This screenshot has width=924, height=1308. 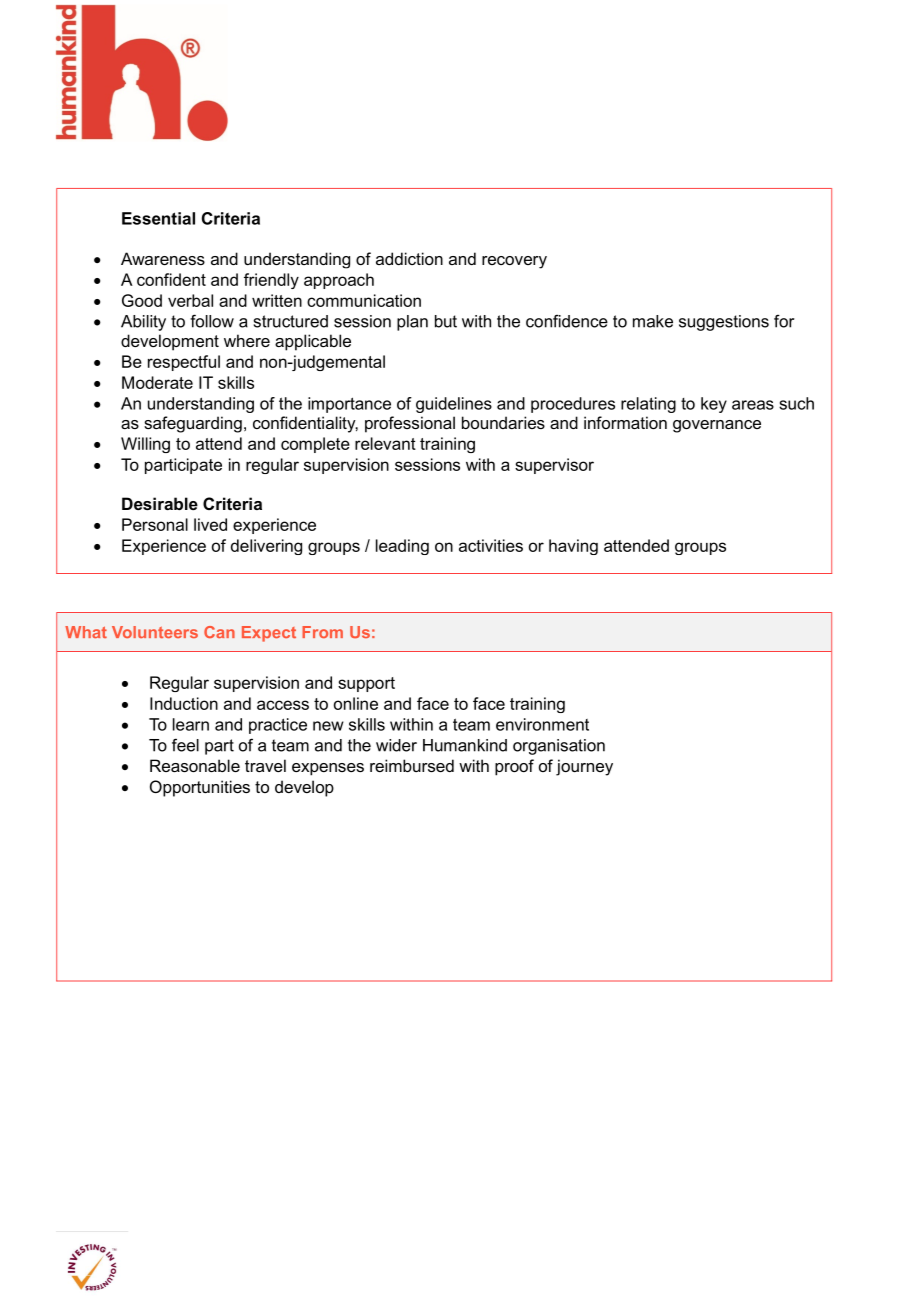 I want to click on recovery, so click(x=514, y=262).
